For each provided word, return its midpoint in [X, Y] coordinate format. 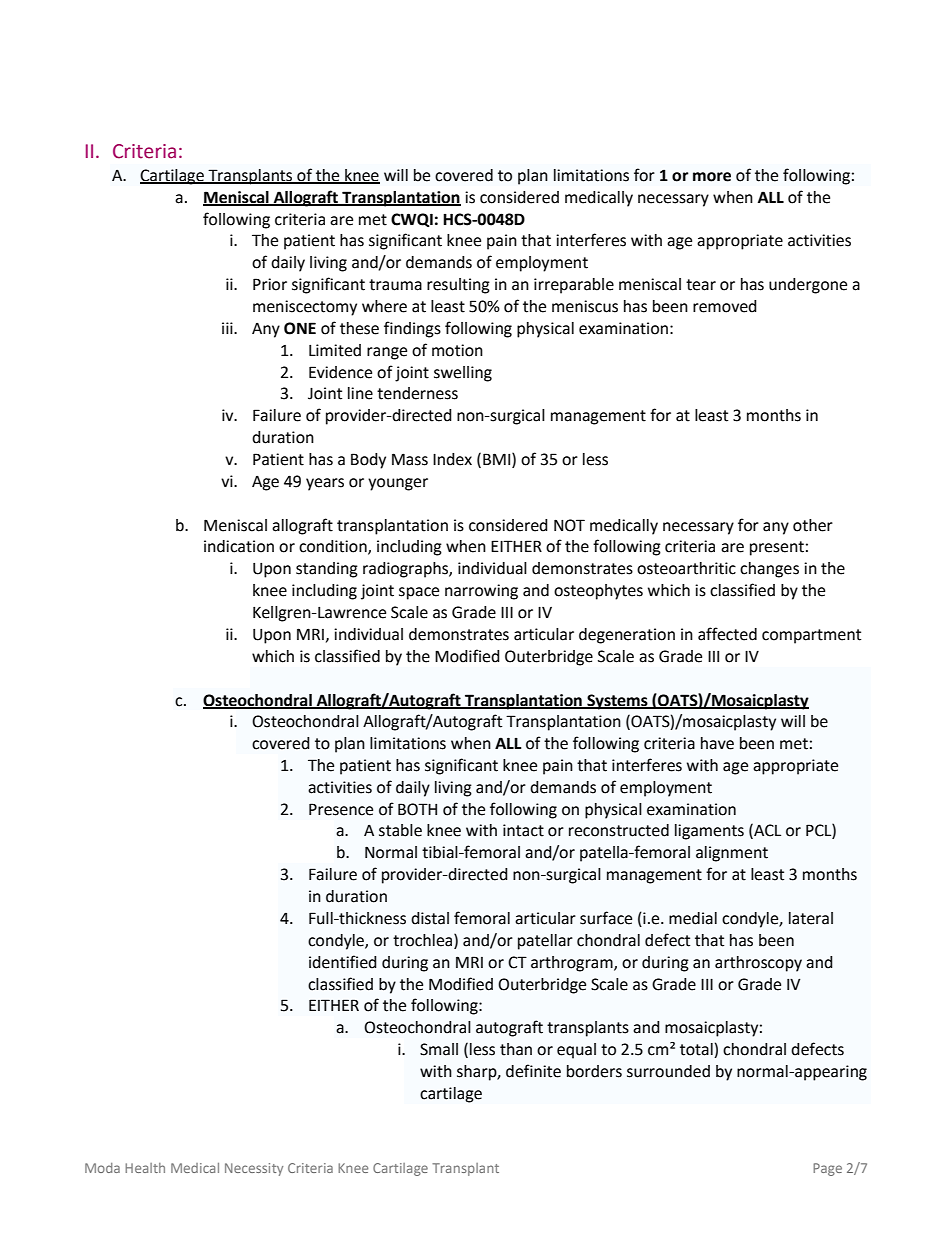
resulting [458, 286]
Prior [270, 284]
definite [533, 1071]
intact [523, 830]
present [777, 548]
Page [827, 1169]
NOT [569, 525]
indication [239, 546]
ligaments [709, 832]
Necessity [254, 1169]
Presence [341, 809]
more [712, 177]
